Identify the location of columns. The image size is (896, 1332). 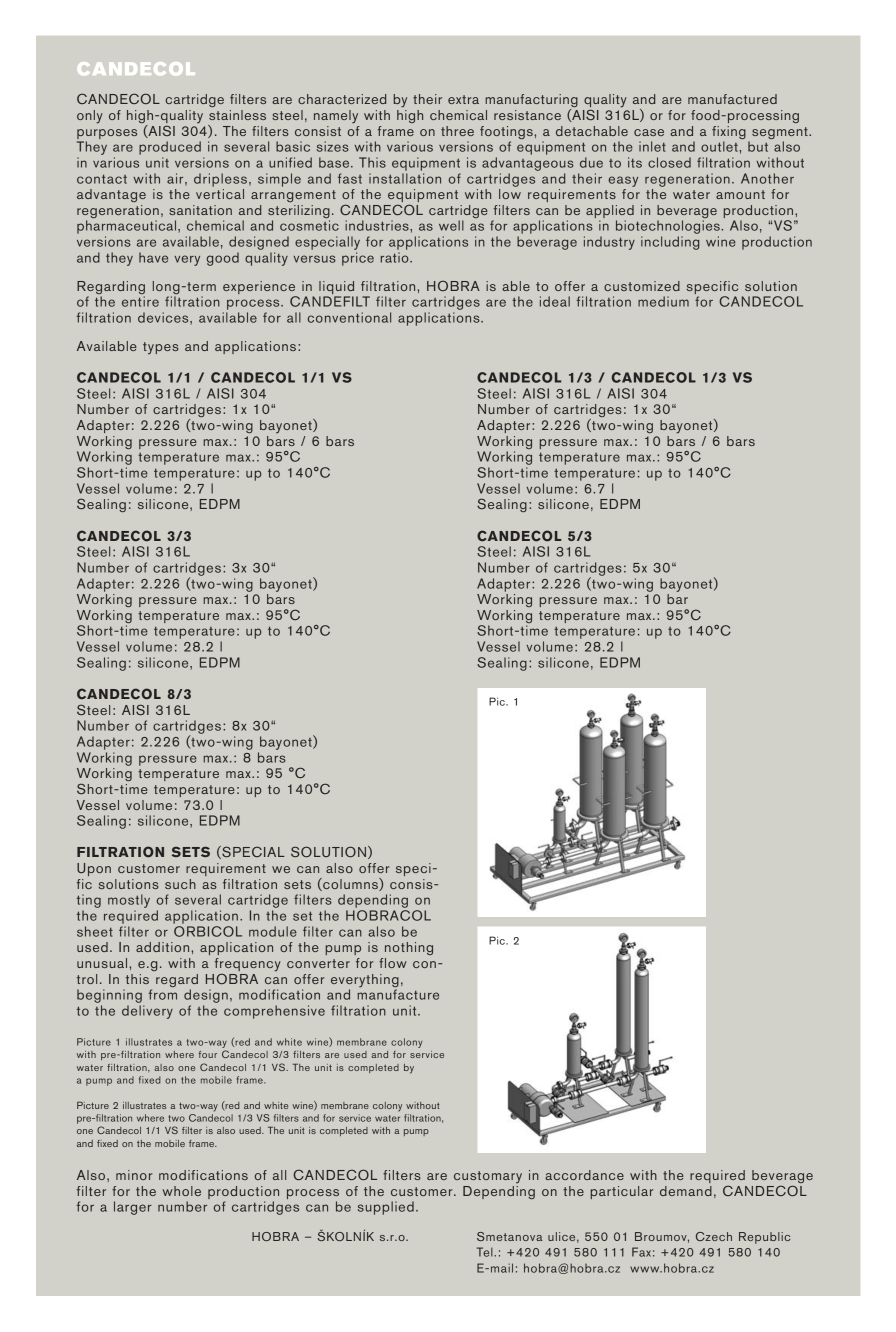
(350, 884).
